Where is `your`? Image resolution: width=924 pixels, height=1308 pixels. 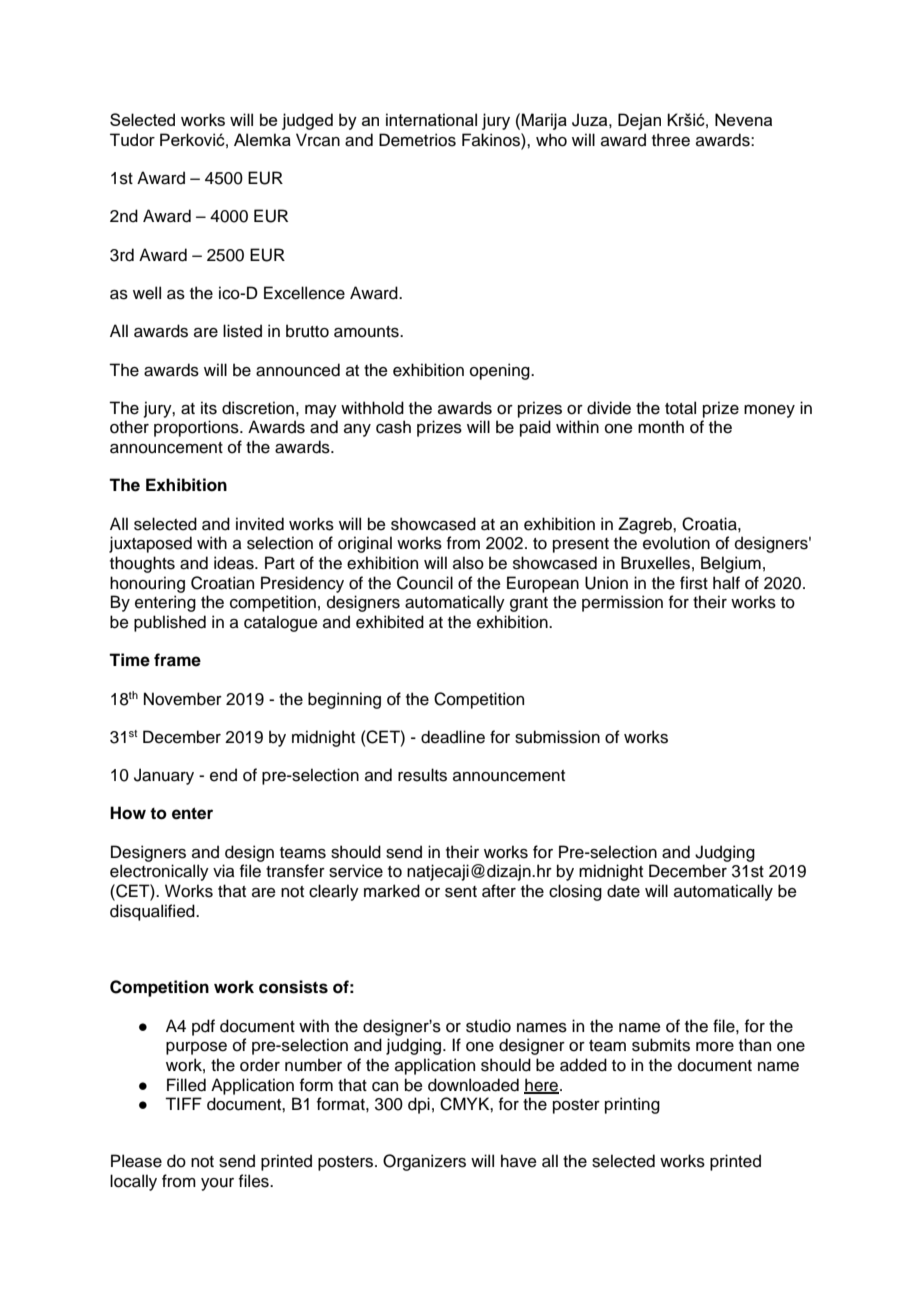 your is located at coordinates (217, 1184).
